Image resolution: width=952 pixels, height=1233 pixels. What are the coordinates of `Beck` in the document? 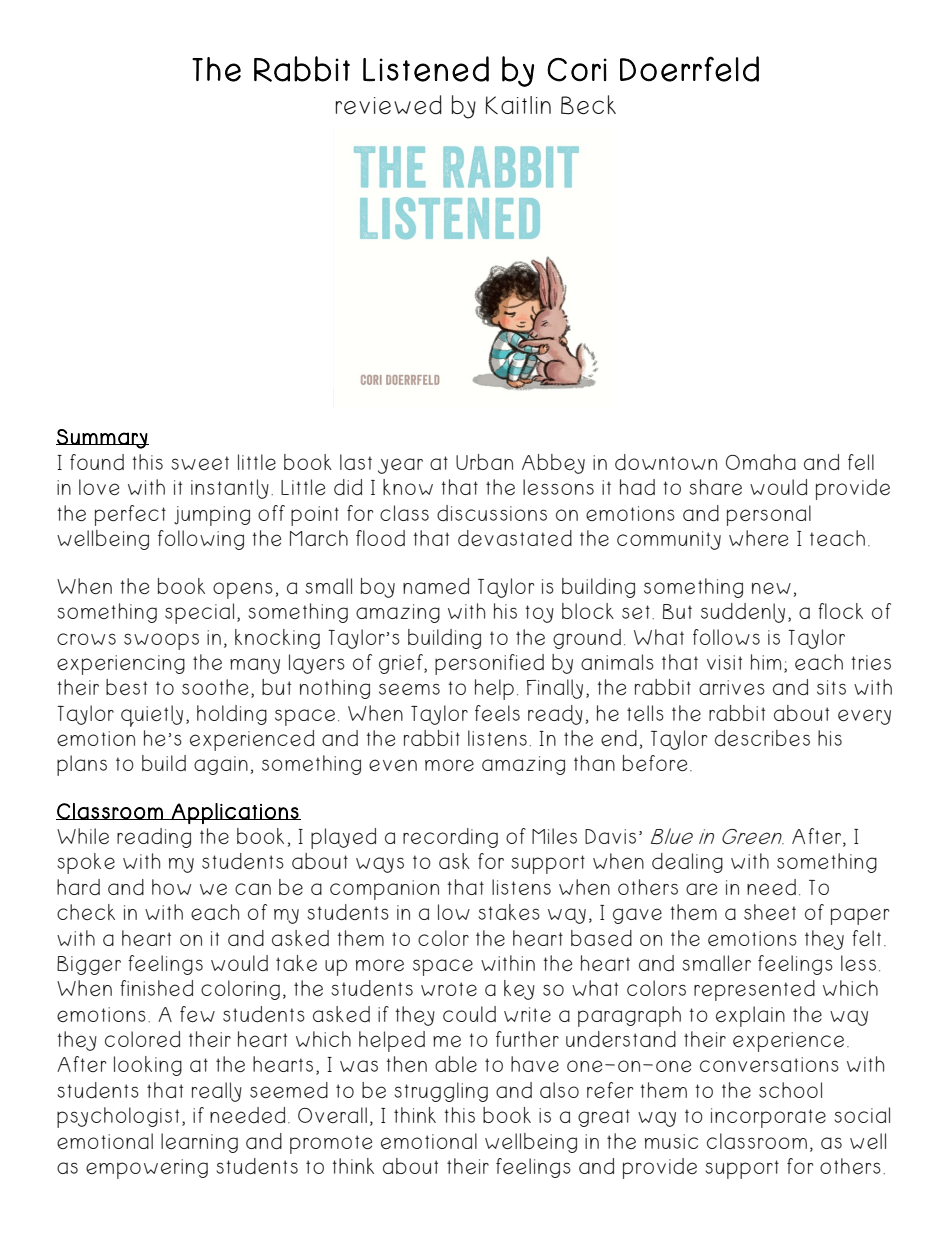 It's located at (588, 105).
